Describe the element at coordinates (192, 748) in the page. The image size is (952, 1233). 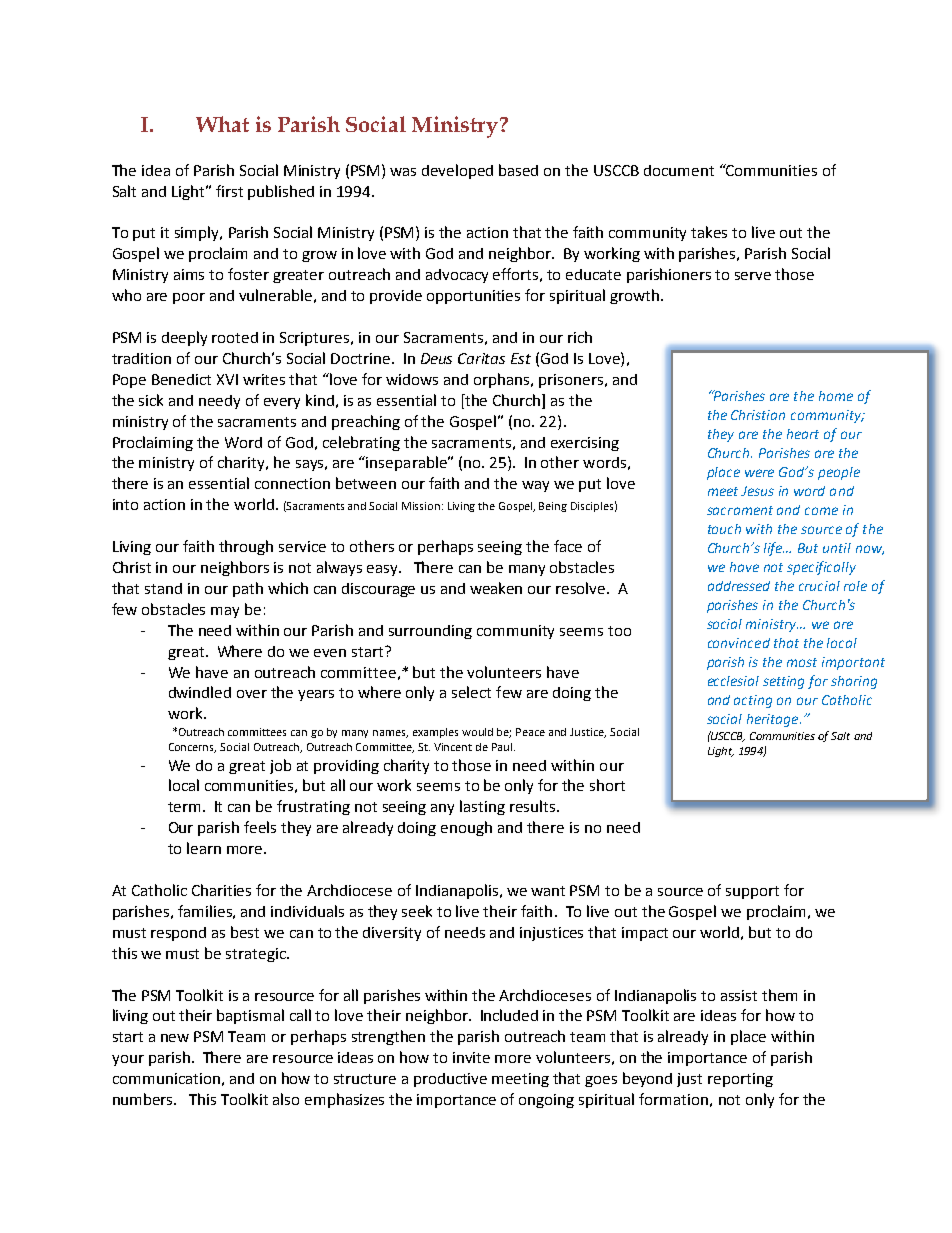
I see `Concerns` at that location.
